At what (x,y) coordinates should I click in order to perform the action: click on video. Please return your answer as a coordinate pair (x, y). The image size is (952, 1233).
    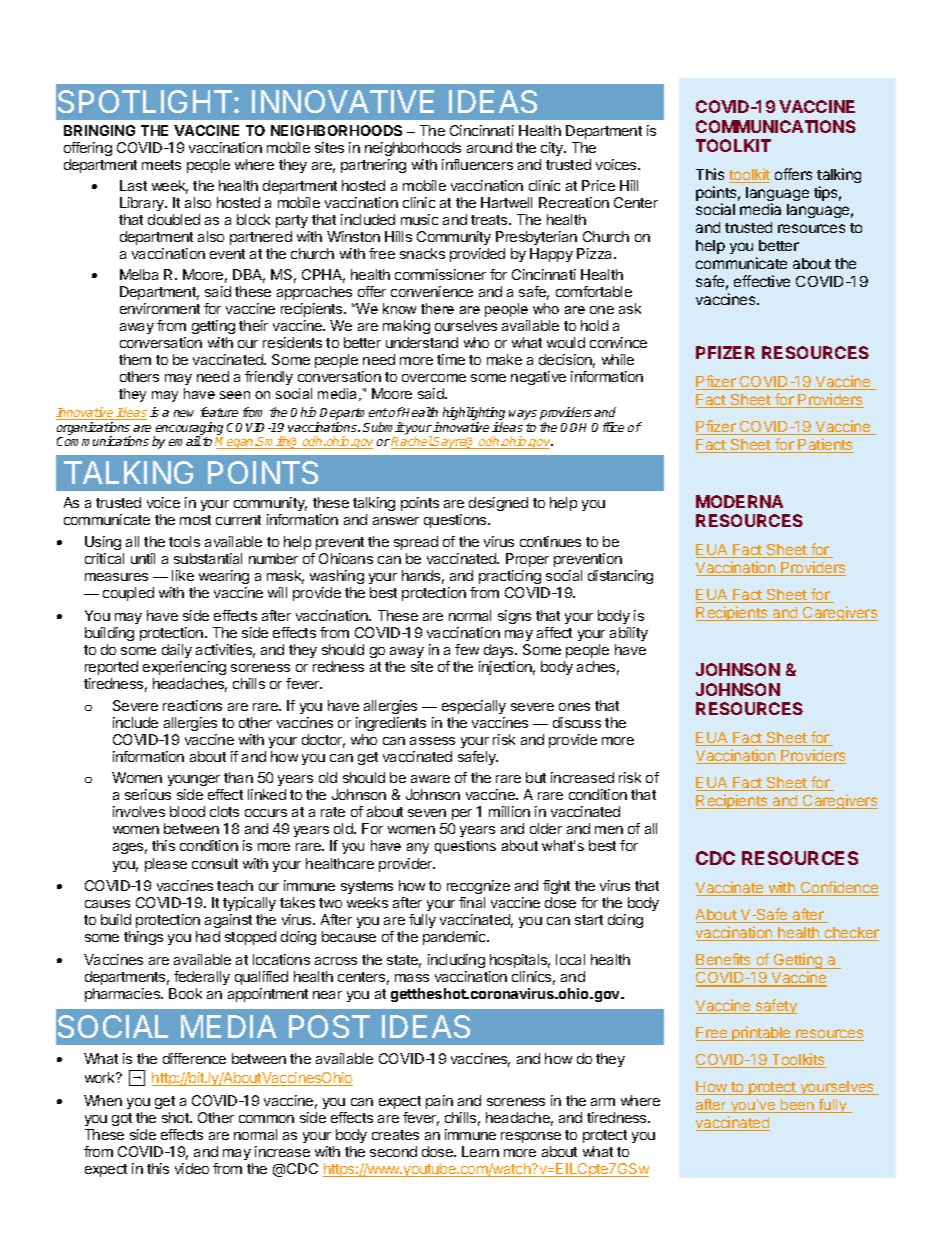
    Looking at the image, I should click on (192, 1168).
